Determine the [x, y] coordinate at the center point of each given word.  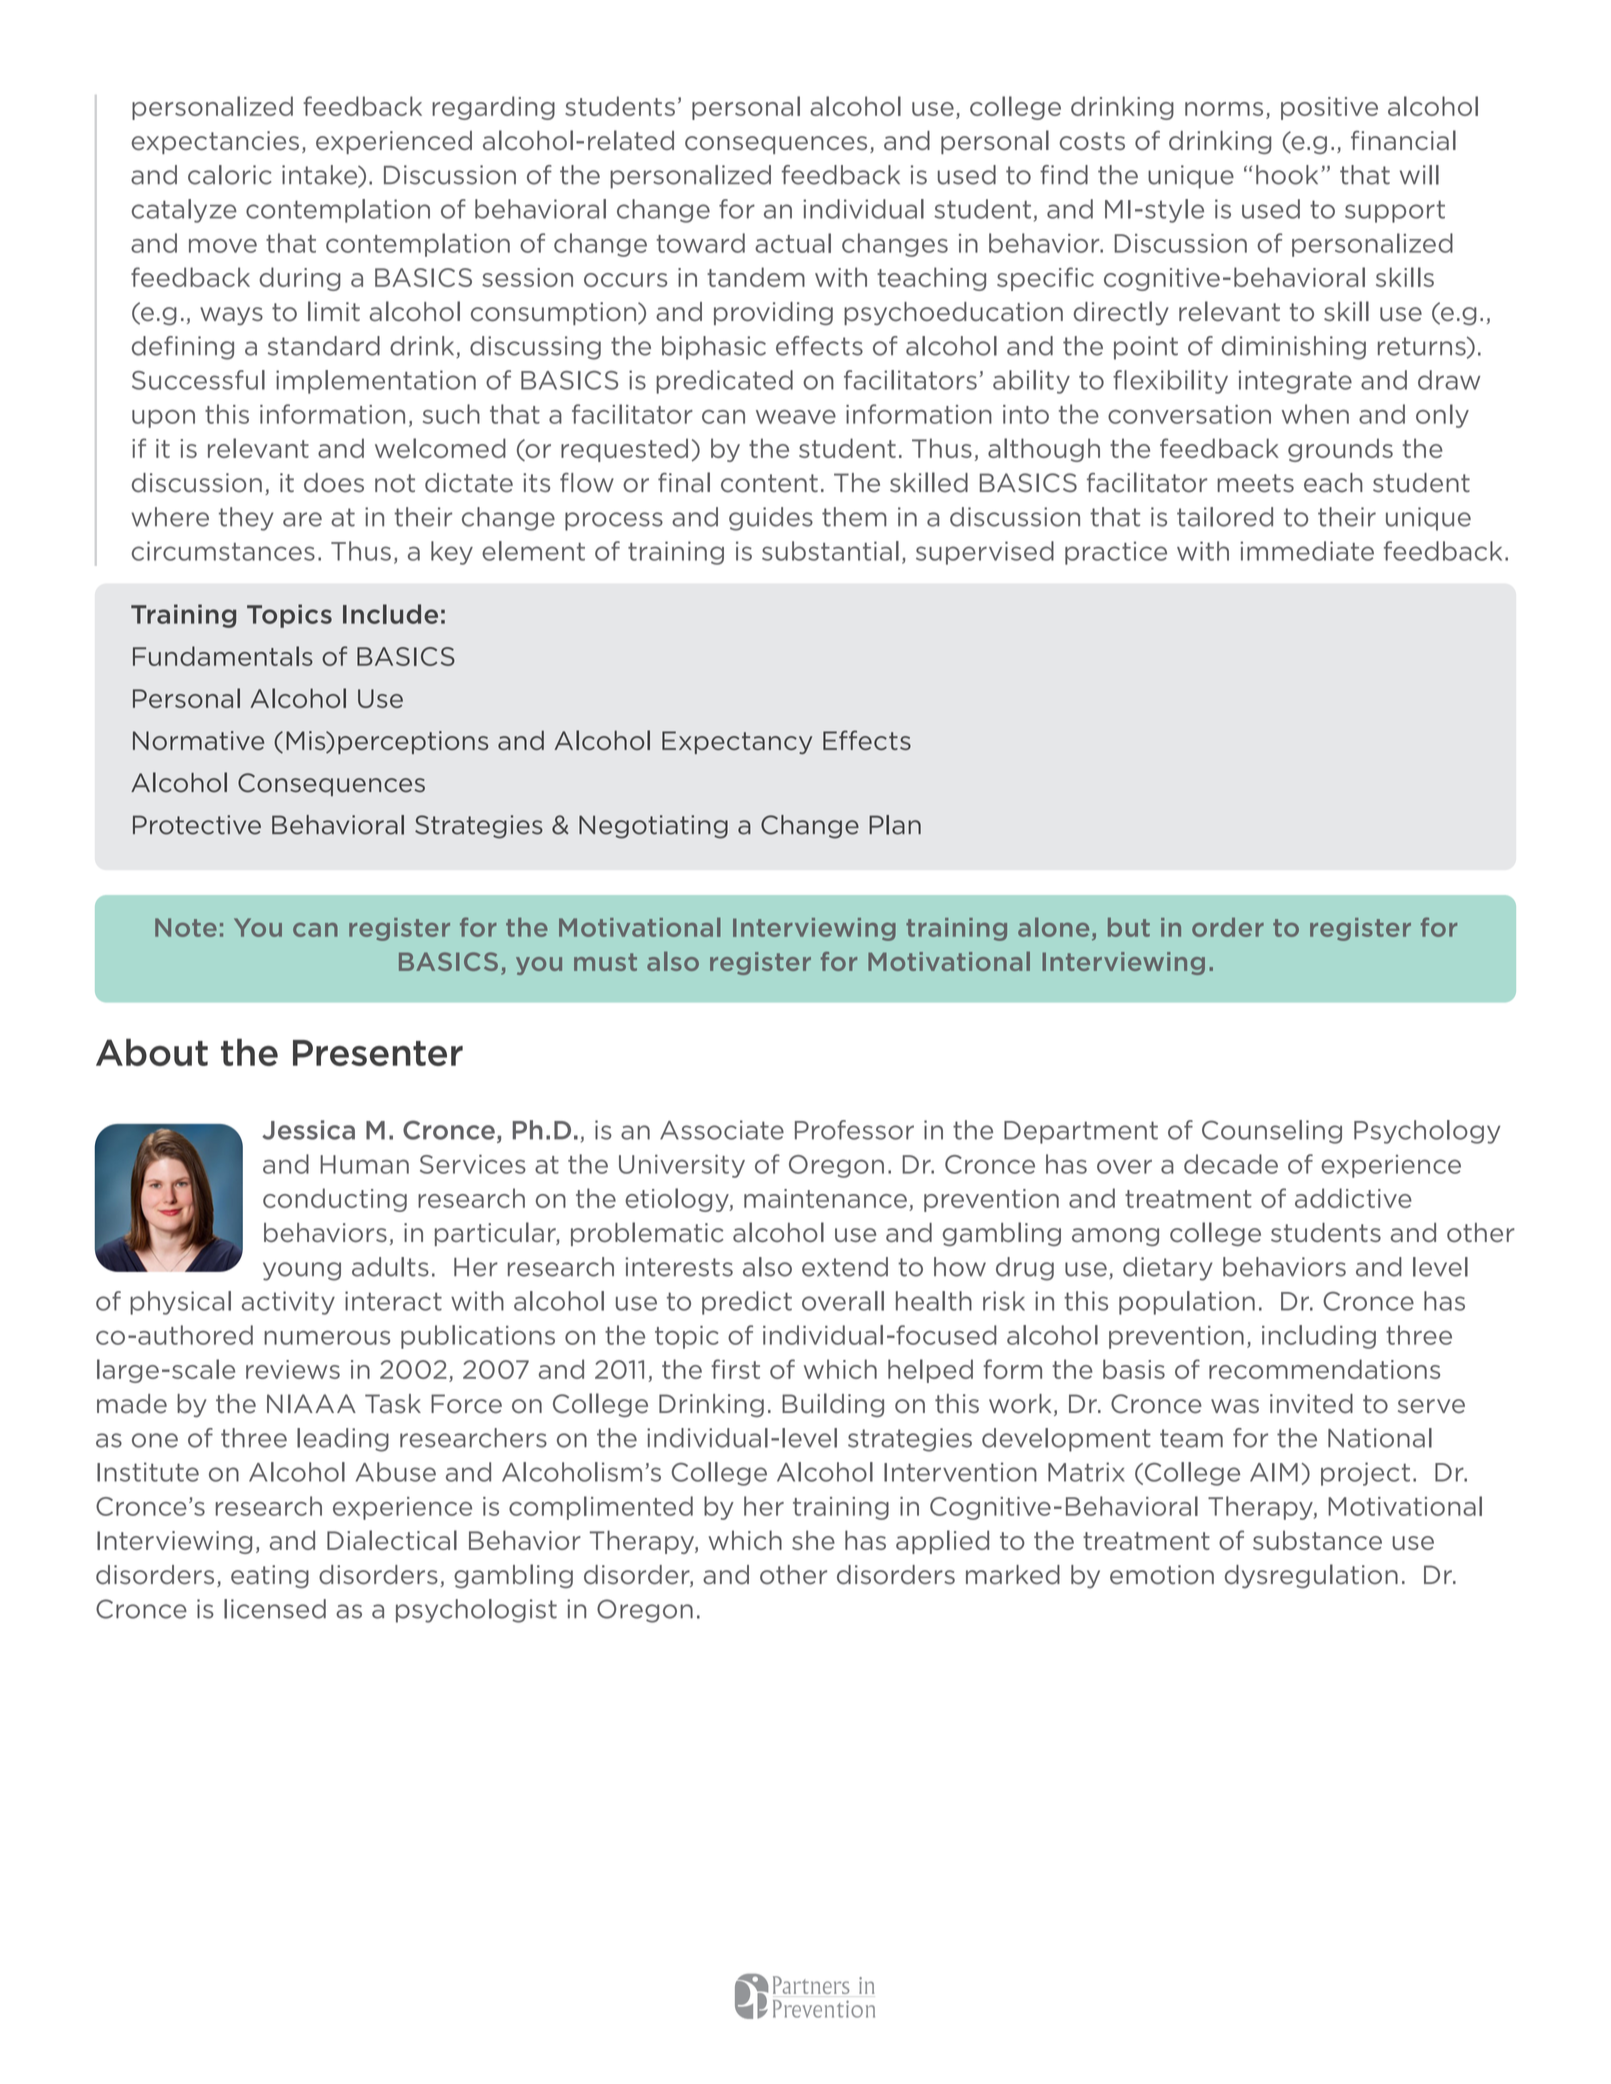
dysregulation [1311, 1576]
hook [1287, 175]
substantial [830, 551]
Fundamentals [223, 656]
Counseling [1272, 1132]
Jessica [308, 1130]
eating [270, 1577]
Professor [854, 1130]
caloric [230, 175]
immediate [1307, 551]
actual [793, 243]
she [813, 1540]
